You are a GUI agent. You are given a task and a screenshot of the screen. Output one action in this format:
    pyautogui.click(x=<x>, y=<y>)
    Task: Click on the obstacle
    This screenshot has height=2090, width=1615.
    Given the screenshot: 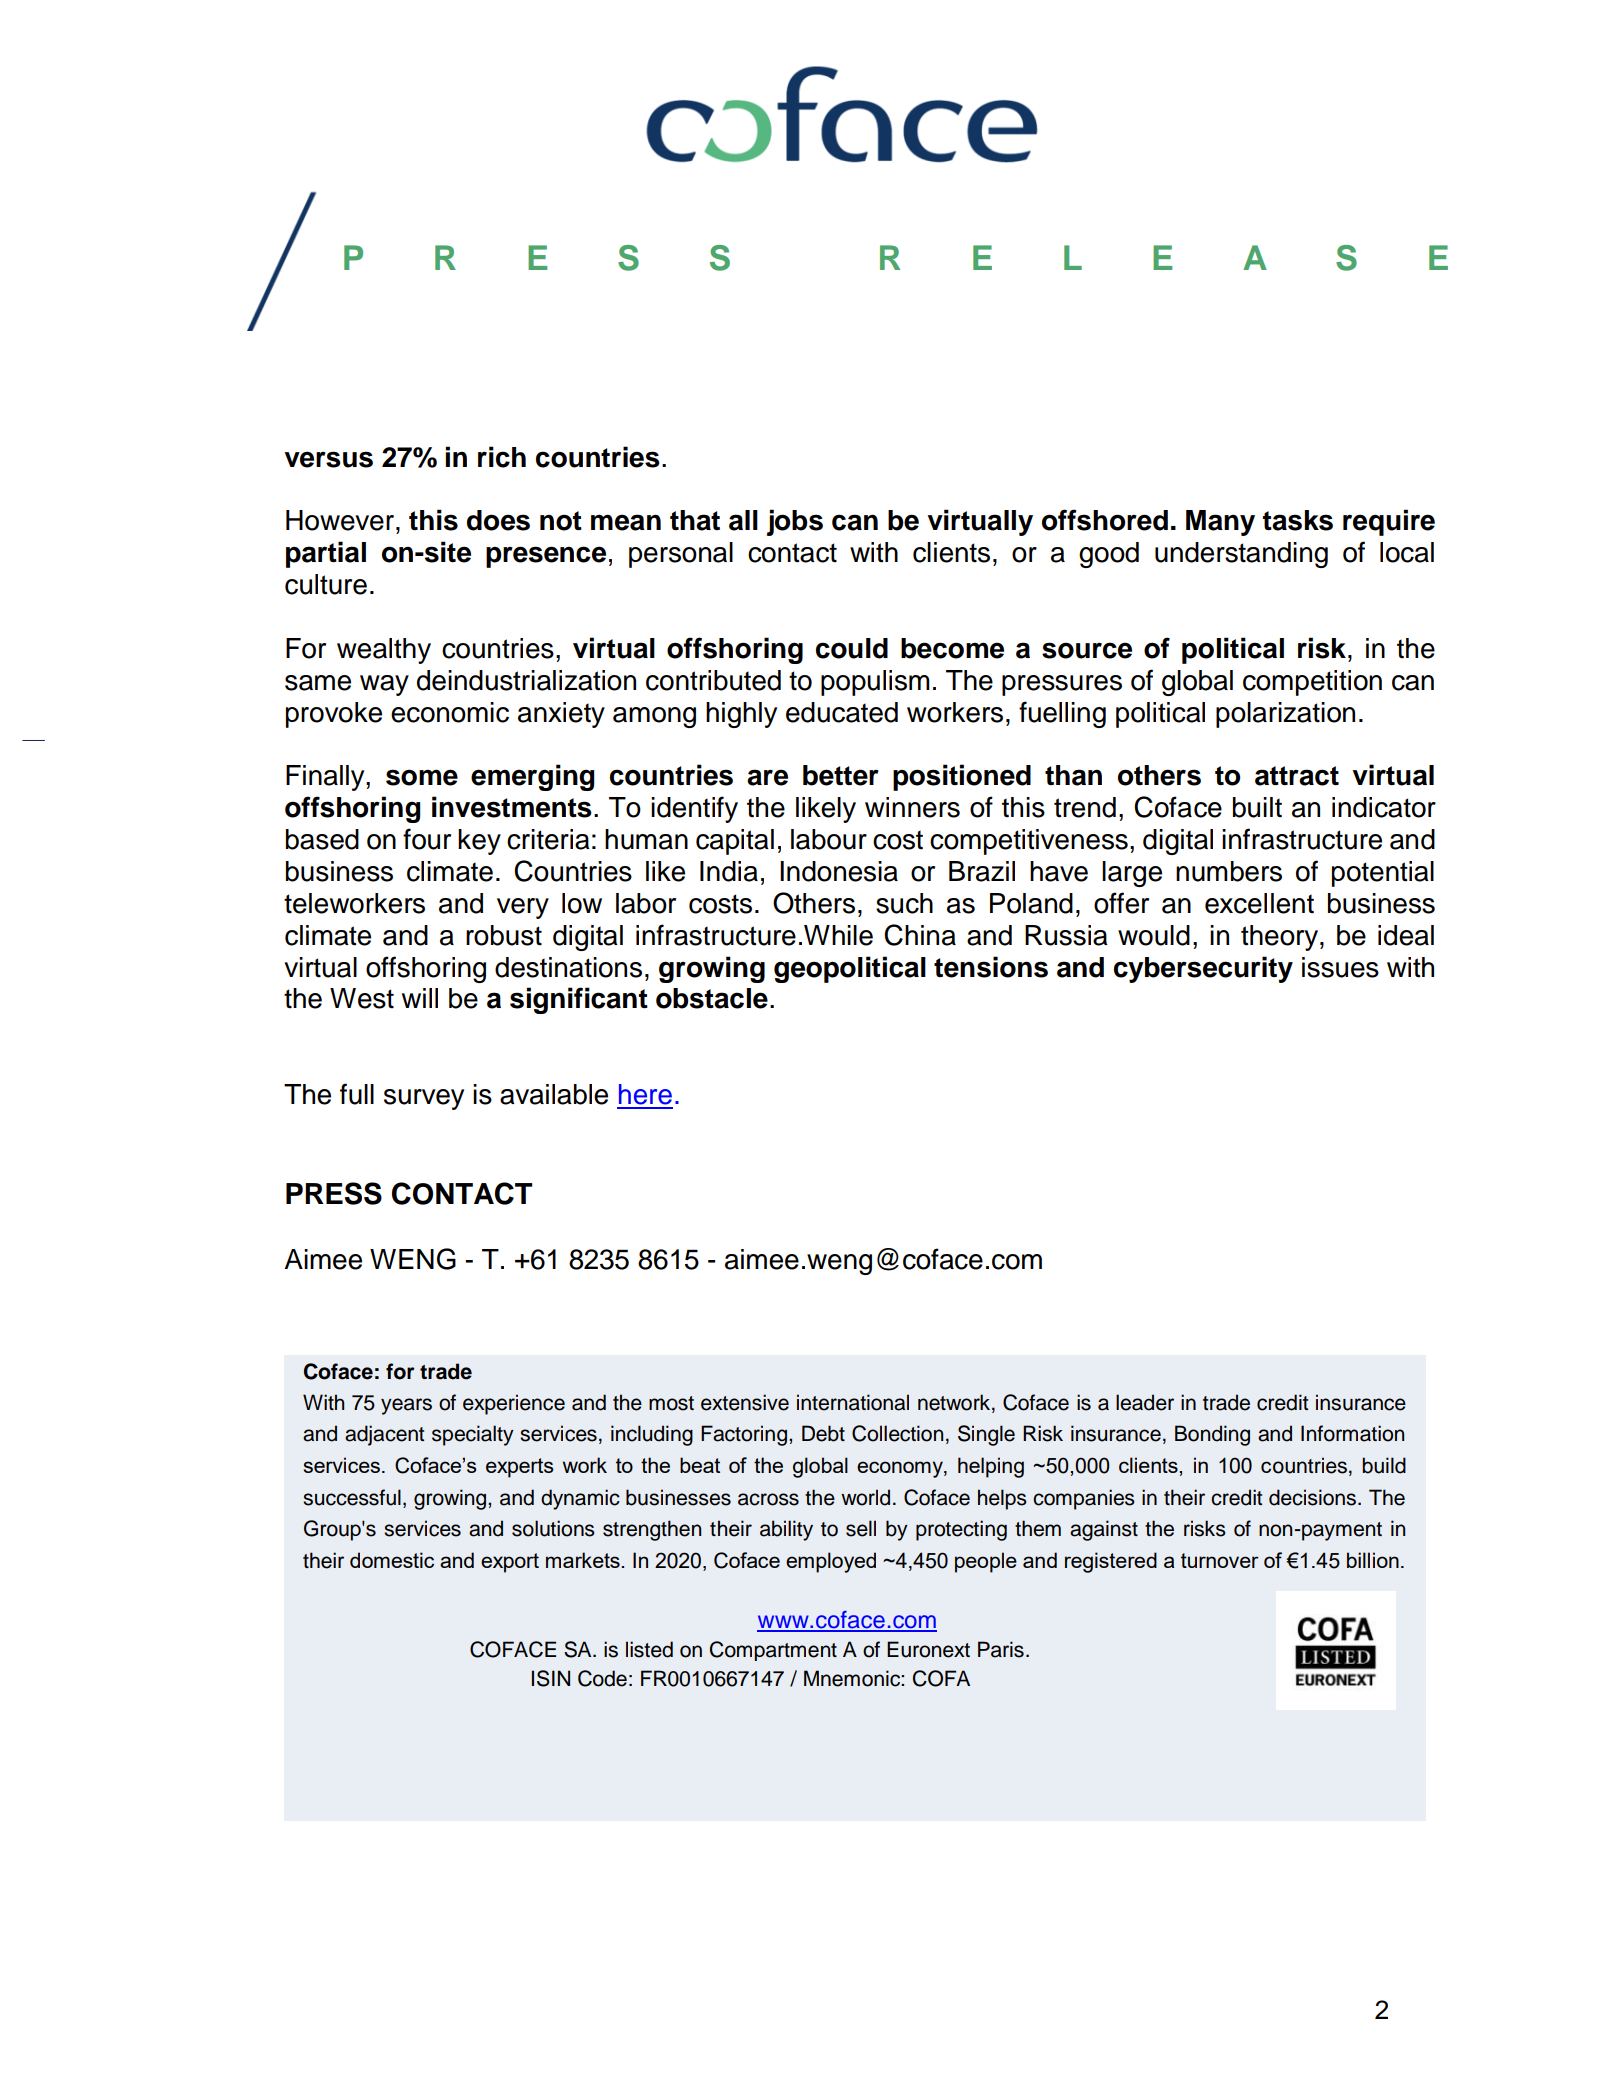 What is the action you would take?
    pyautogui.click(x=712, y=998)
